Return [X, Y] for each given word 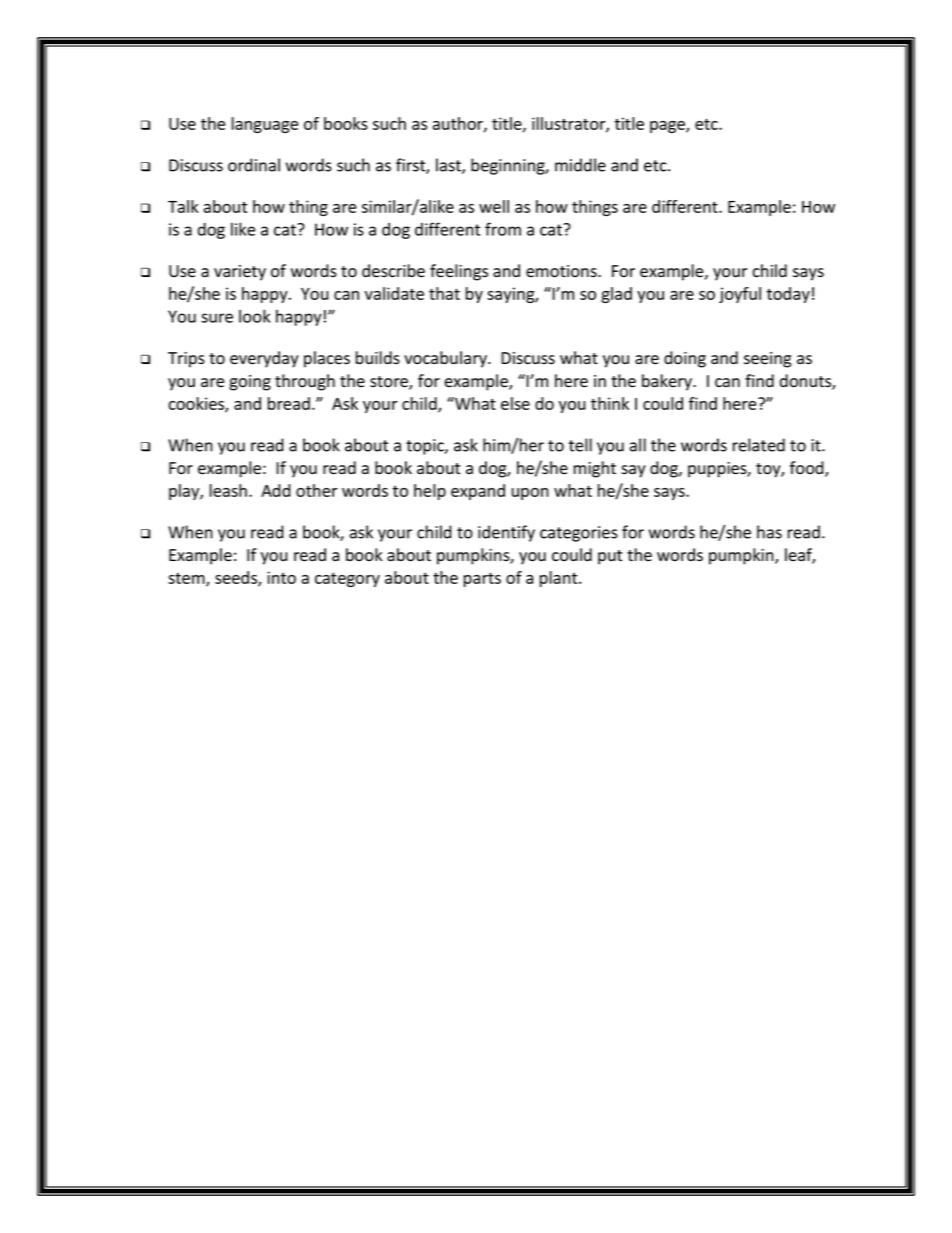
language [265, 125]
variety [240, 273]
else [515, 403]
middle [580, 165]
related [759, 445]
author [459, 124]
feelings [459, 272]
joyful [740, 295]
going [250, 383]
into [281, 577]
